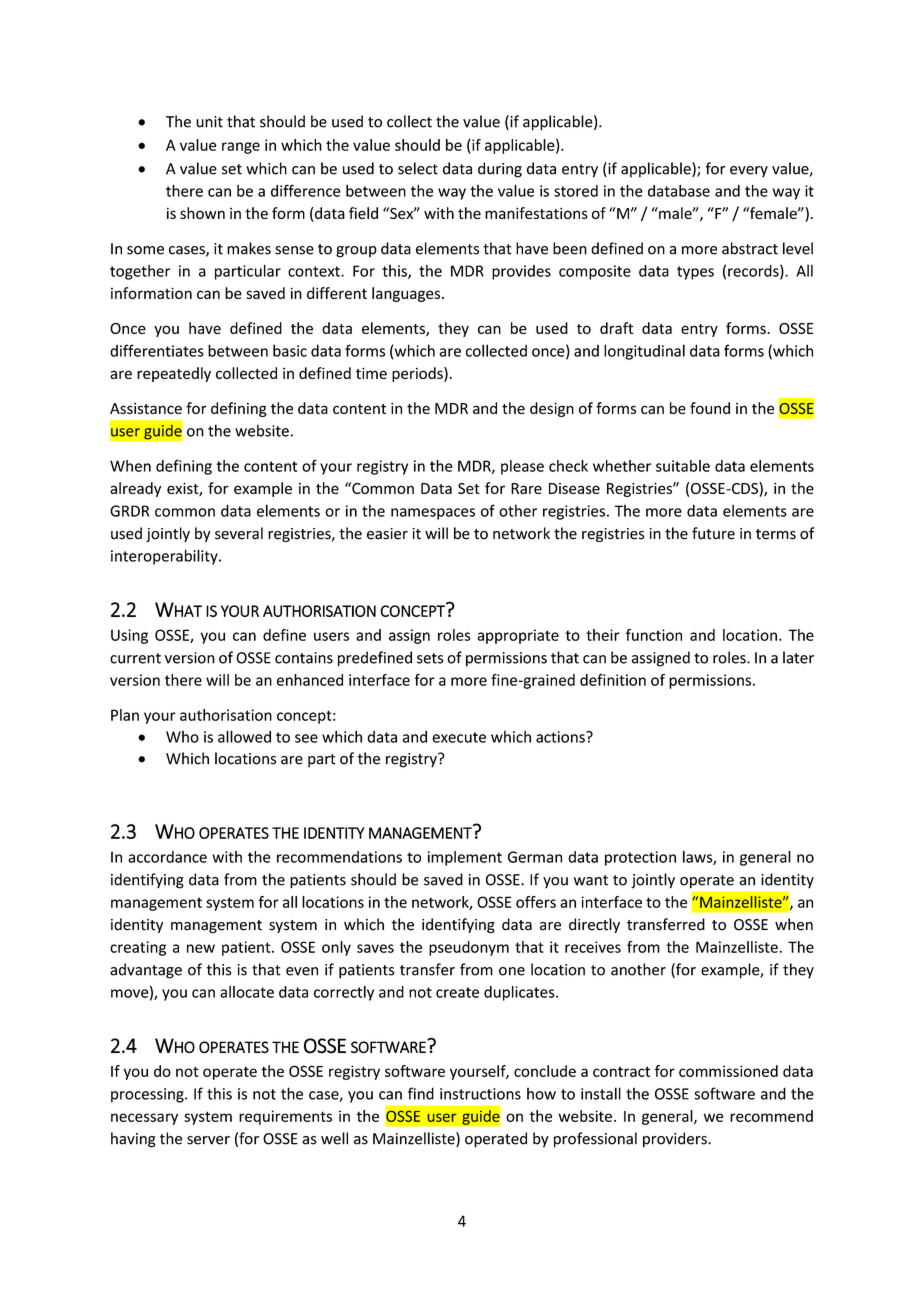 The width and height of the screenshot is (924, 1308). What do you see at coordinates (683, 466) in the screenshot?
I see `suitable` at bounding box center [683, 466].
